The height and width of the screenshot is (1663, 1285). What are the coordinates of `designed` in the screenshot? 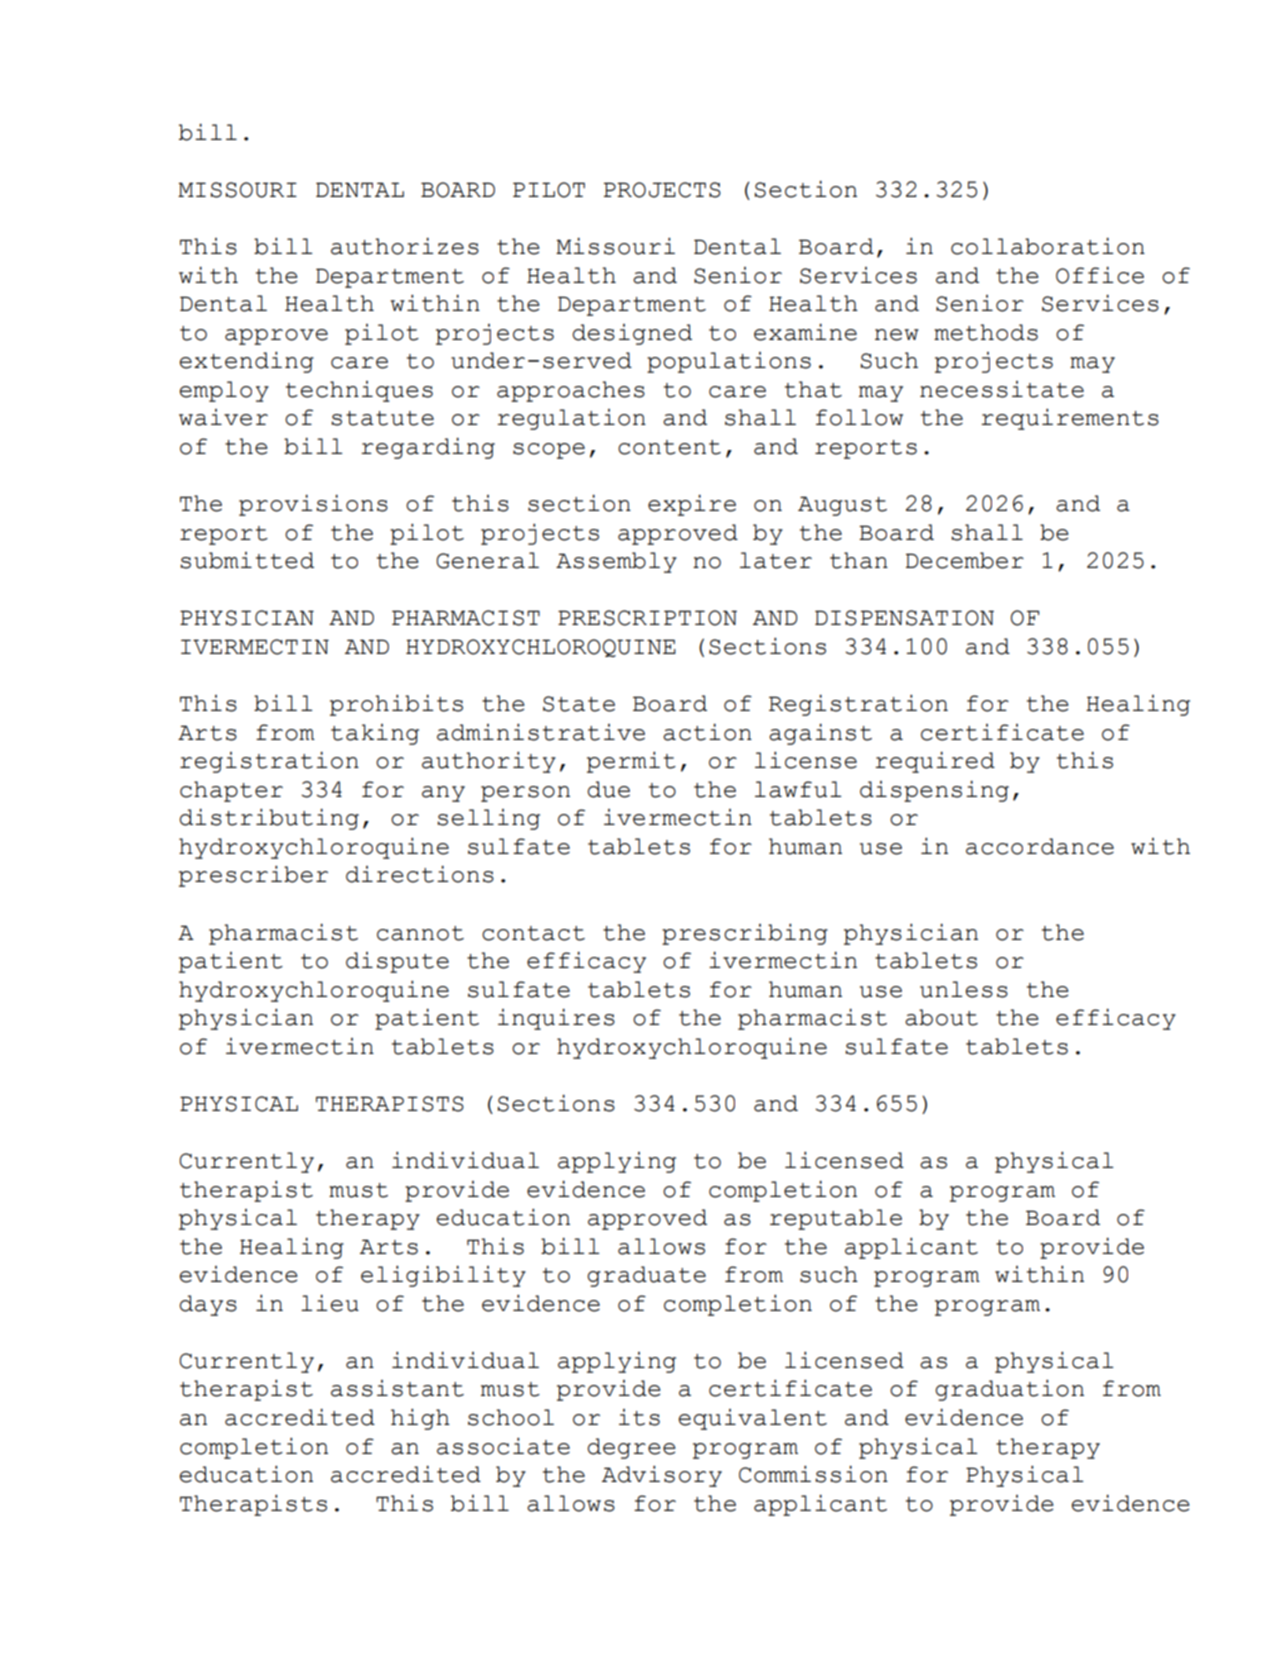 It's located at (632, 334).
